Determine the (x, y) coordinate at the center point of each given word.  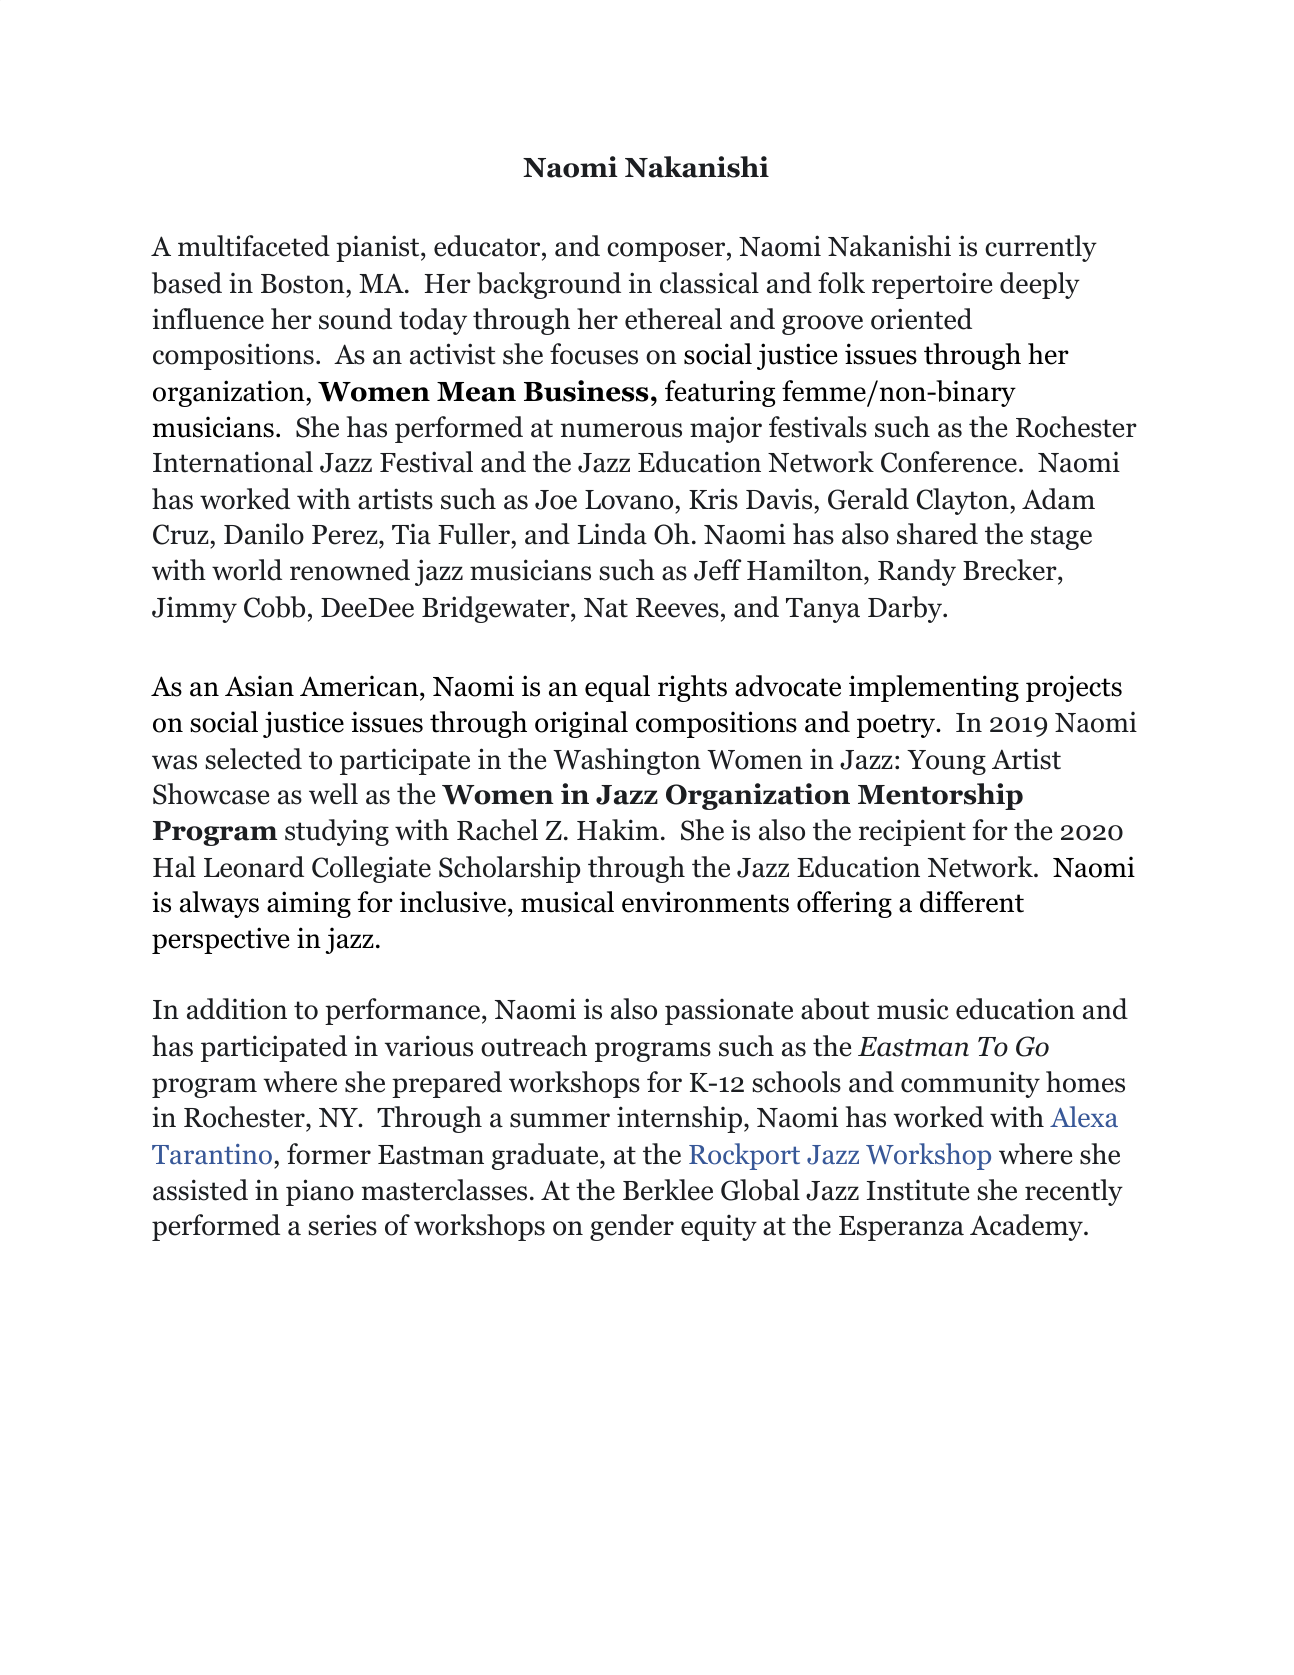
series (342, 1225)
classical (709, 283)
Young (946, 762)
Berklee (668, 1190)
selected (253, 759)
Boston (303, 284)
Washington (627, 761)
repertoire (932, 285)
